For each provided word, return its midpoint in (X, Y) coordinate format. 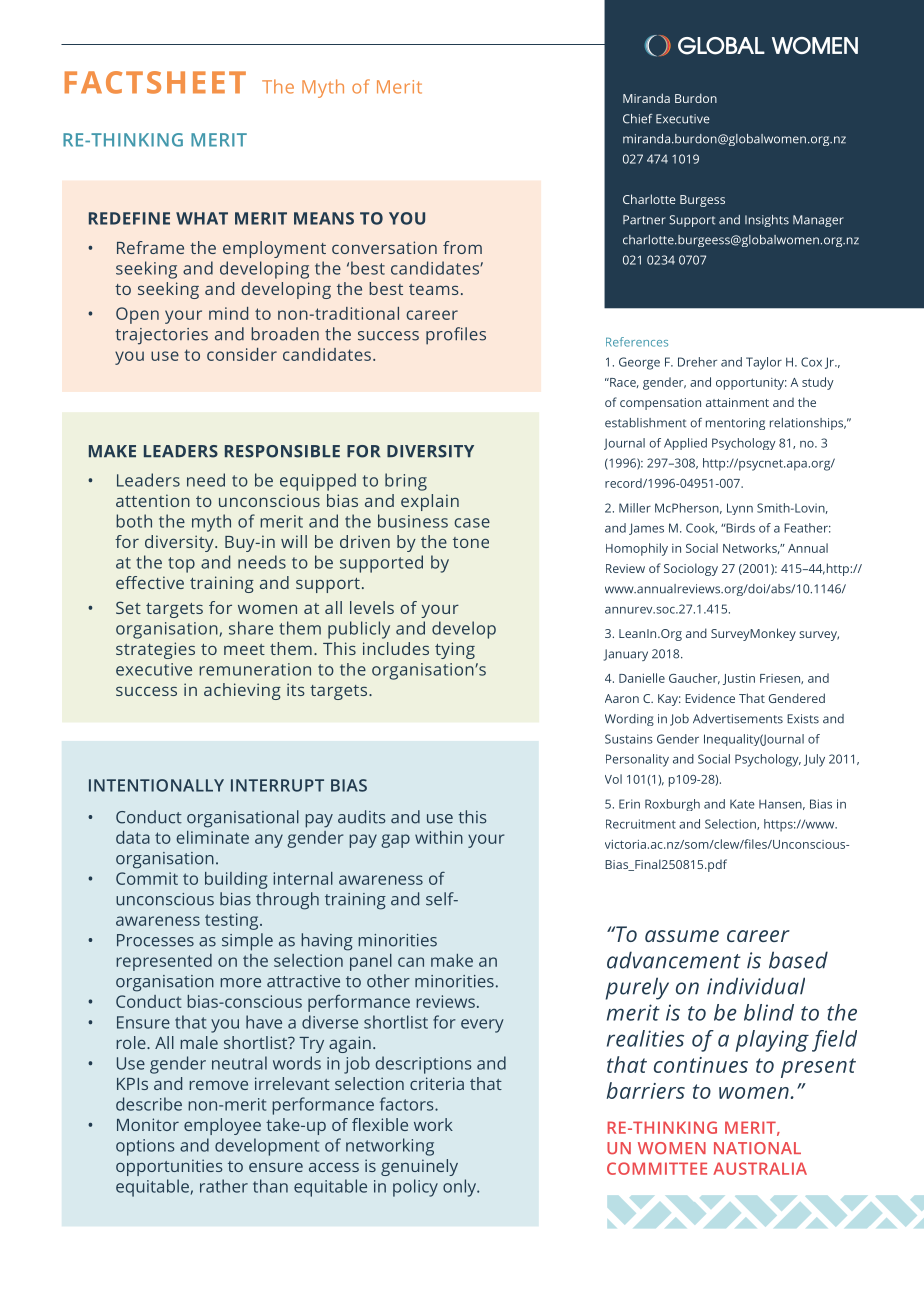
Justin (739, 679)
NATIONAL (757, 1148)
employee (222, 1126)
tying (455, 650)
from (462, 247)
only (461, 1188)
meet (244, 649)
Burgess (702, 201)
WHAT (202, 218)
